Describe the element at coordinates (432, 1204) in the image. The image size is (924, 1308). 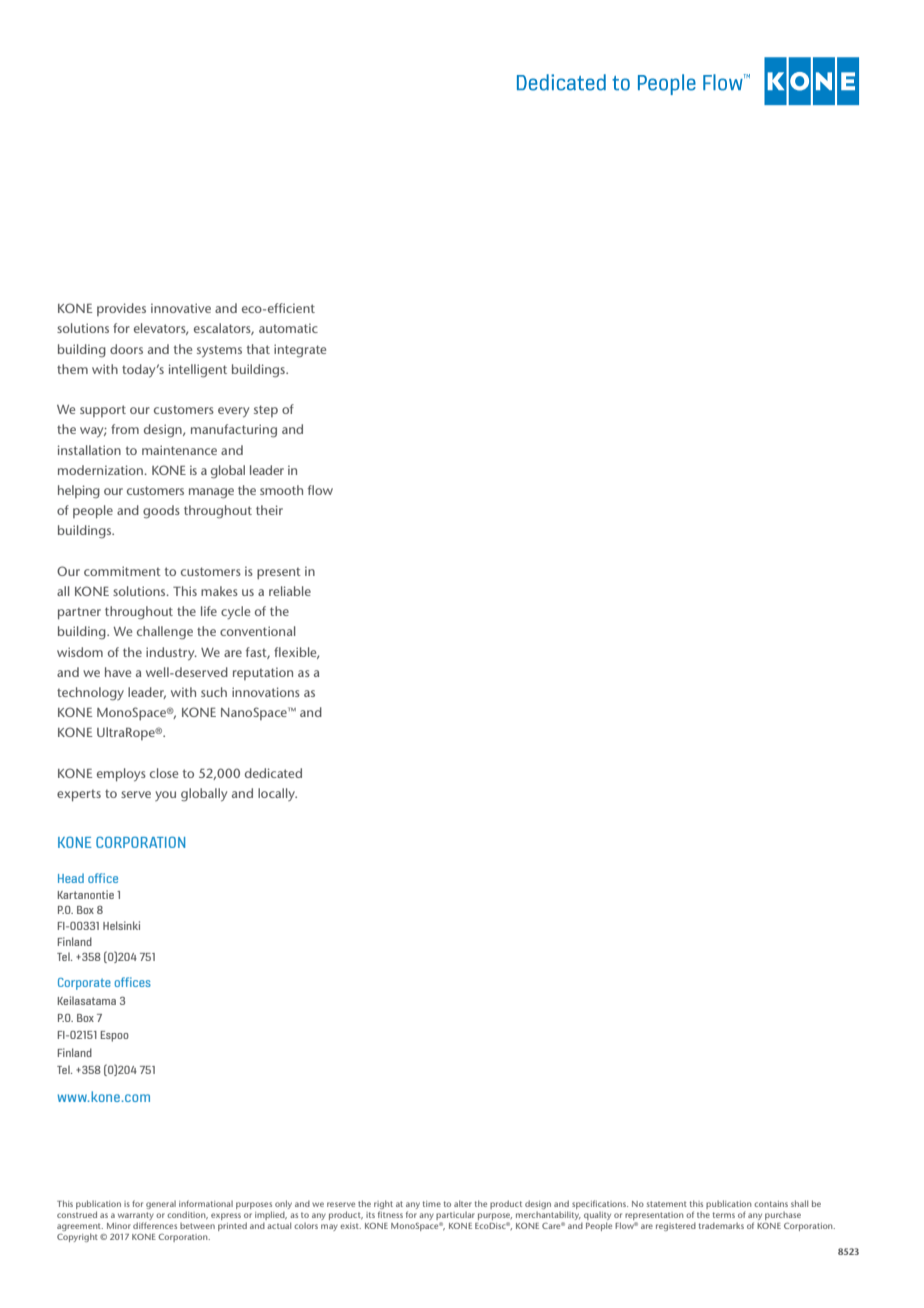
I see `time` at that location.
